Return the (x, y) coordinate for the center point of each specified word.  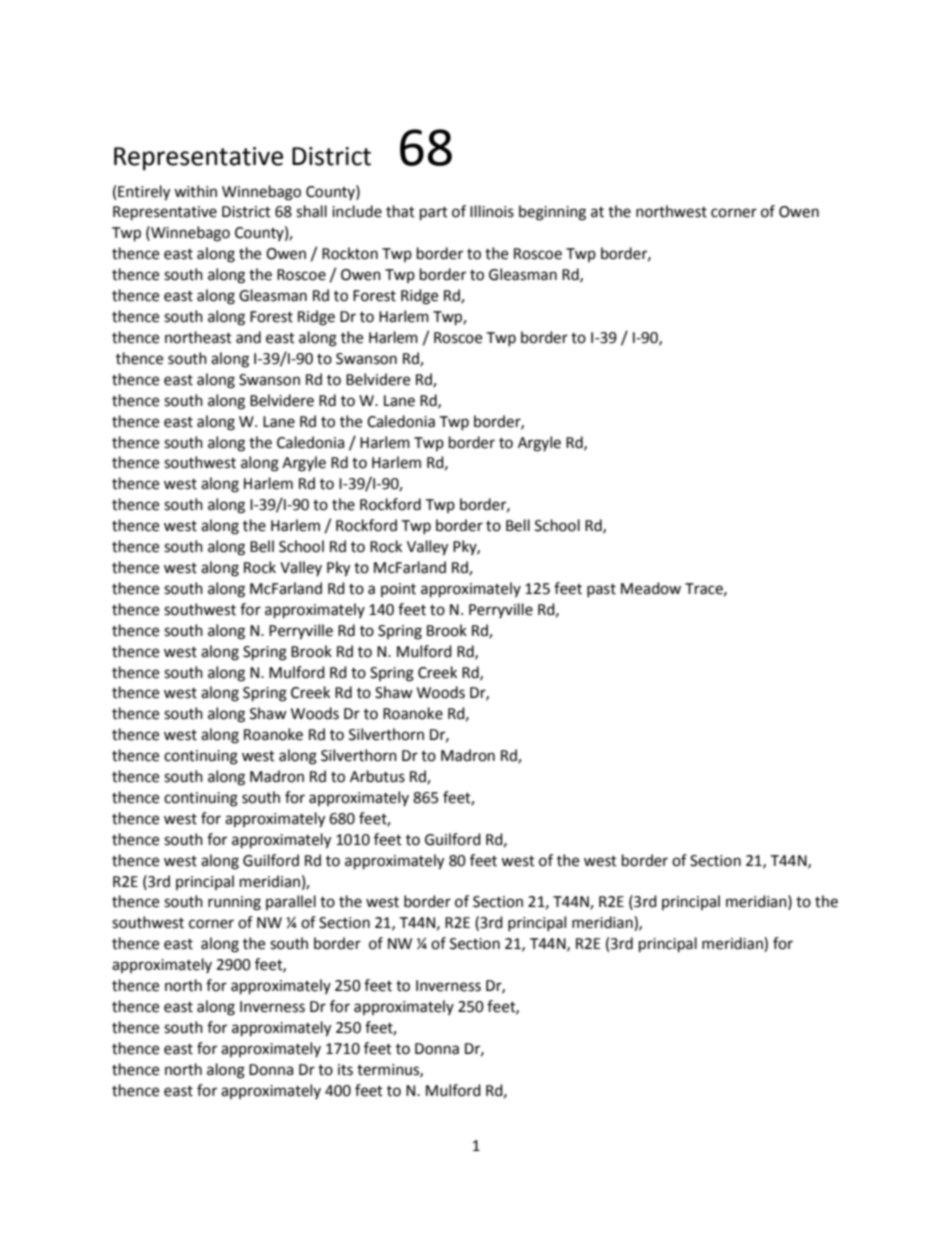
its (345, 1070)
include (357, 211)
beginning (552, 213)
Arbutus (377, 776)
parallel (291, 902)
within (195, 191)
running (234, 903)
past (601, 590)
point (398, 590)
